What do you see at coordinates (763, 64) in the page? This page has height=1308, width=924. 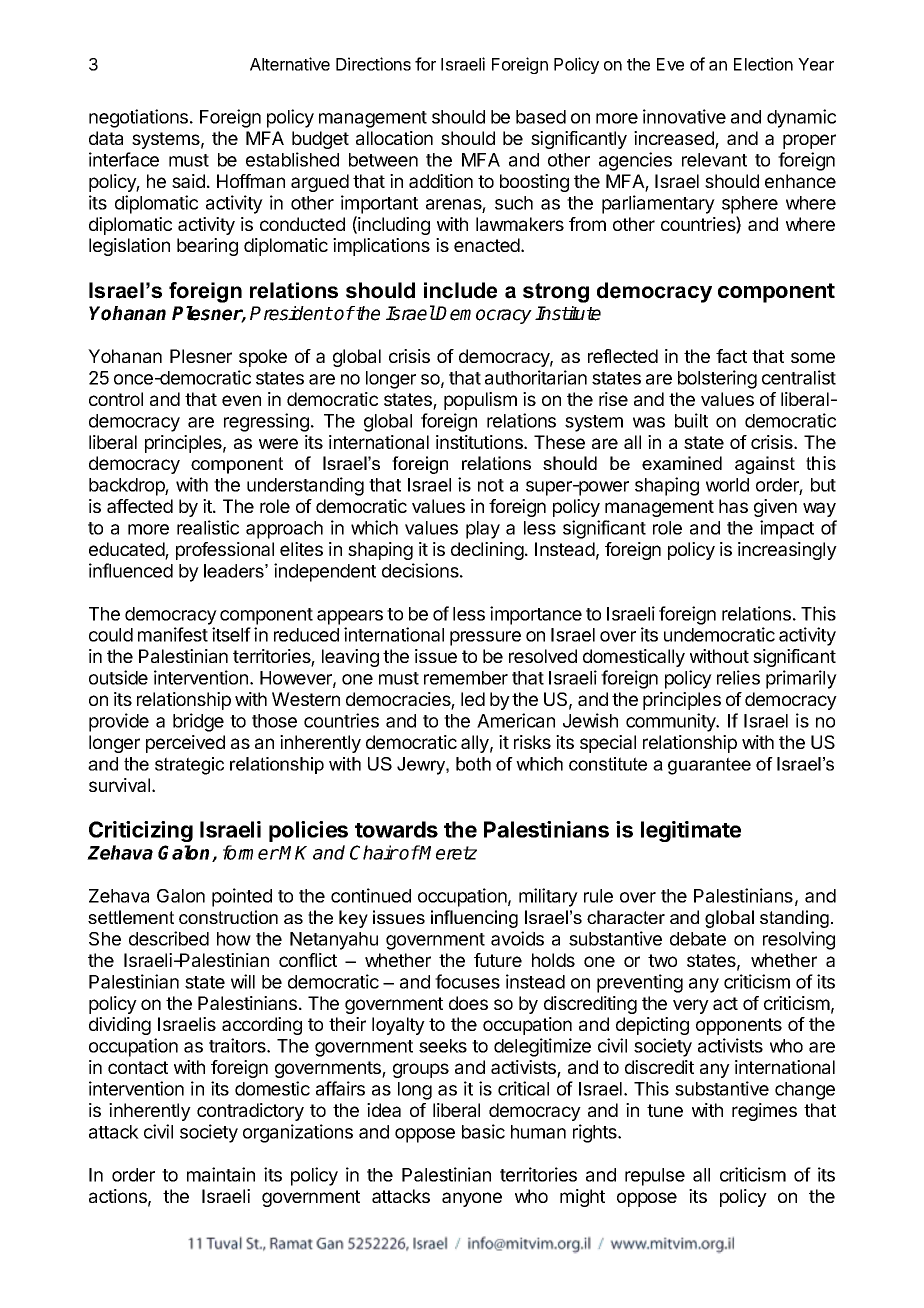 I see `Election` at bounding box center [763, 64].
